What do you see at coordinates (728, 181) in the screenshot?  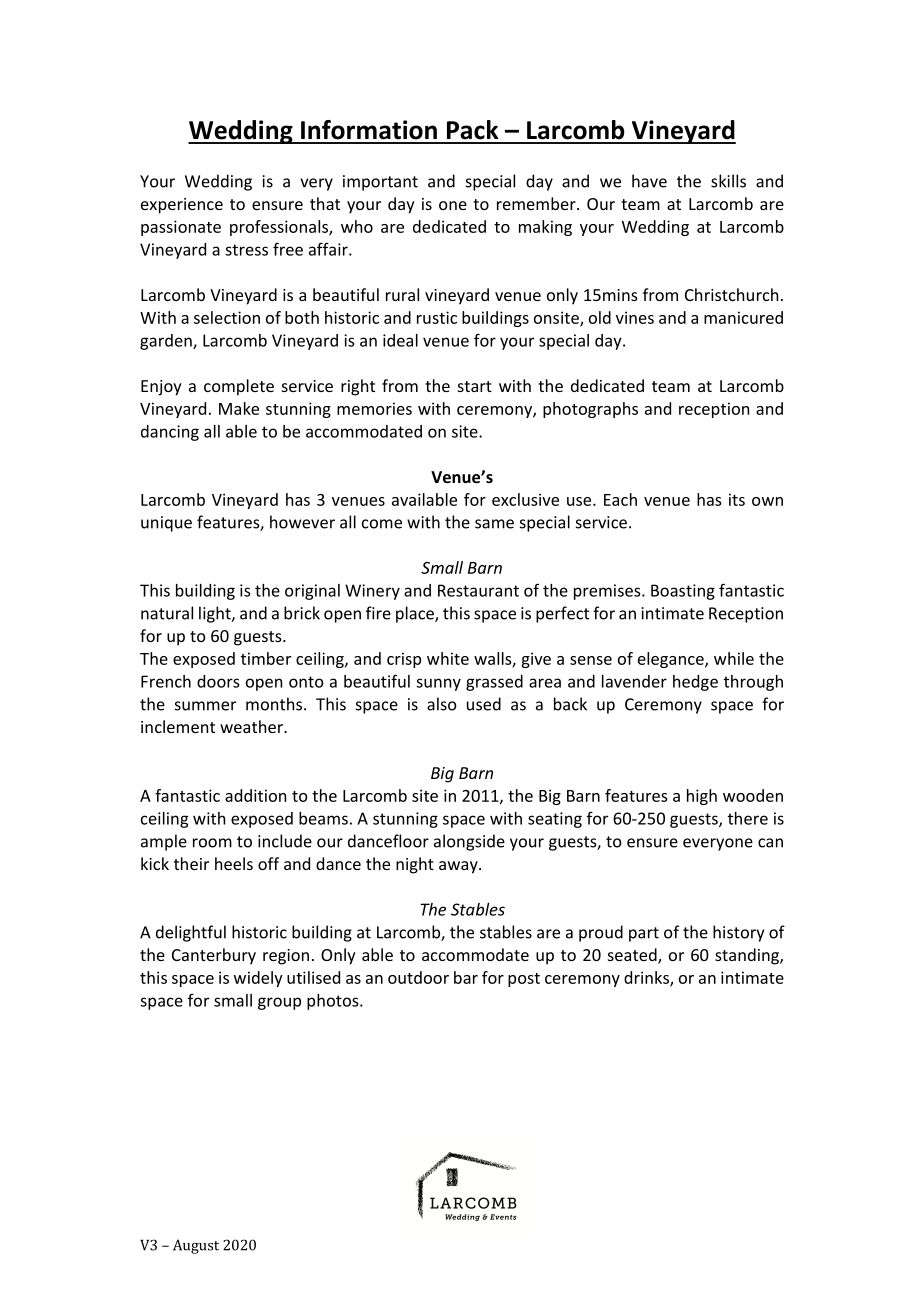 I see `skills` at bounding box center [728, 181].
